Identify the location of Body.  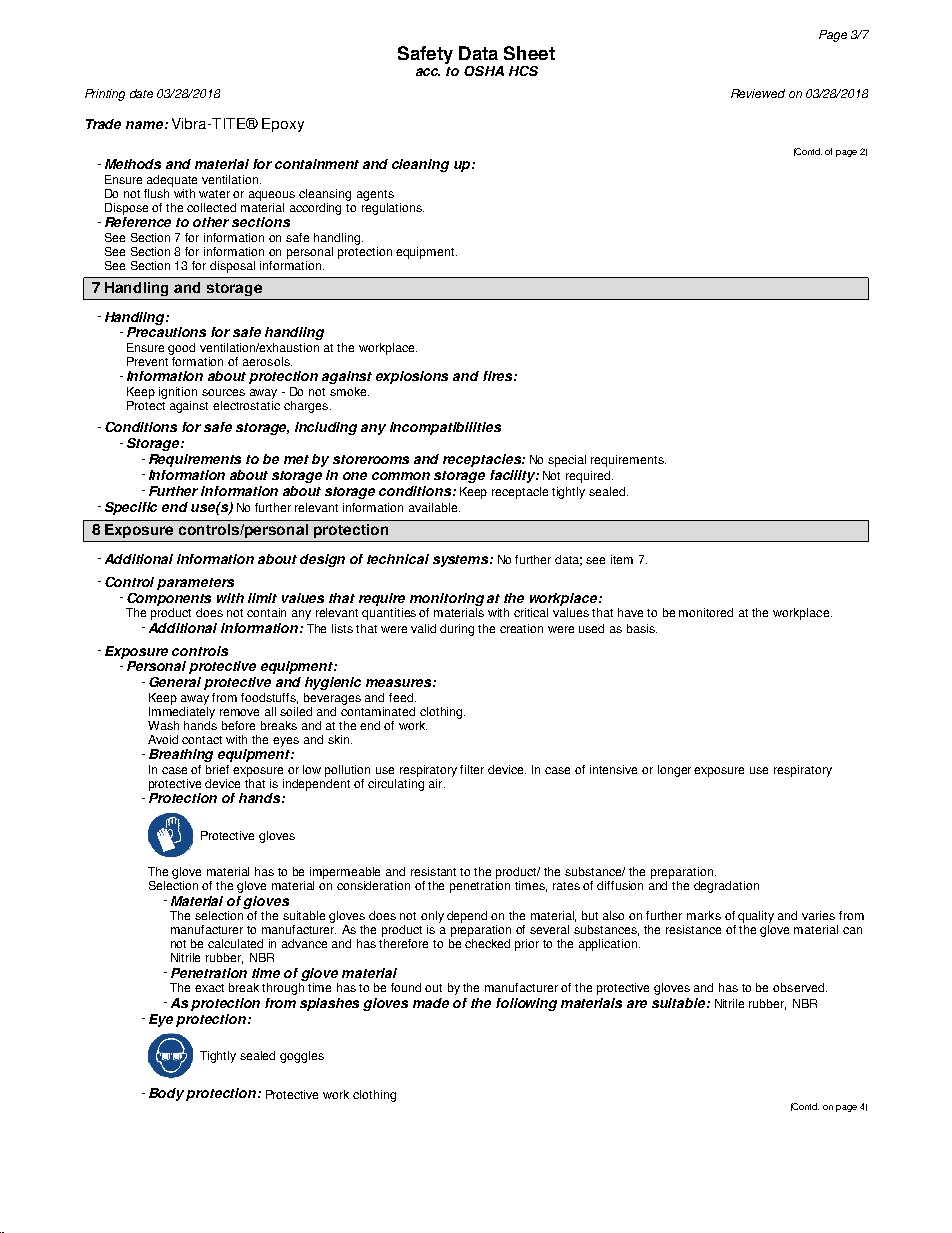
(168, 1094).
